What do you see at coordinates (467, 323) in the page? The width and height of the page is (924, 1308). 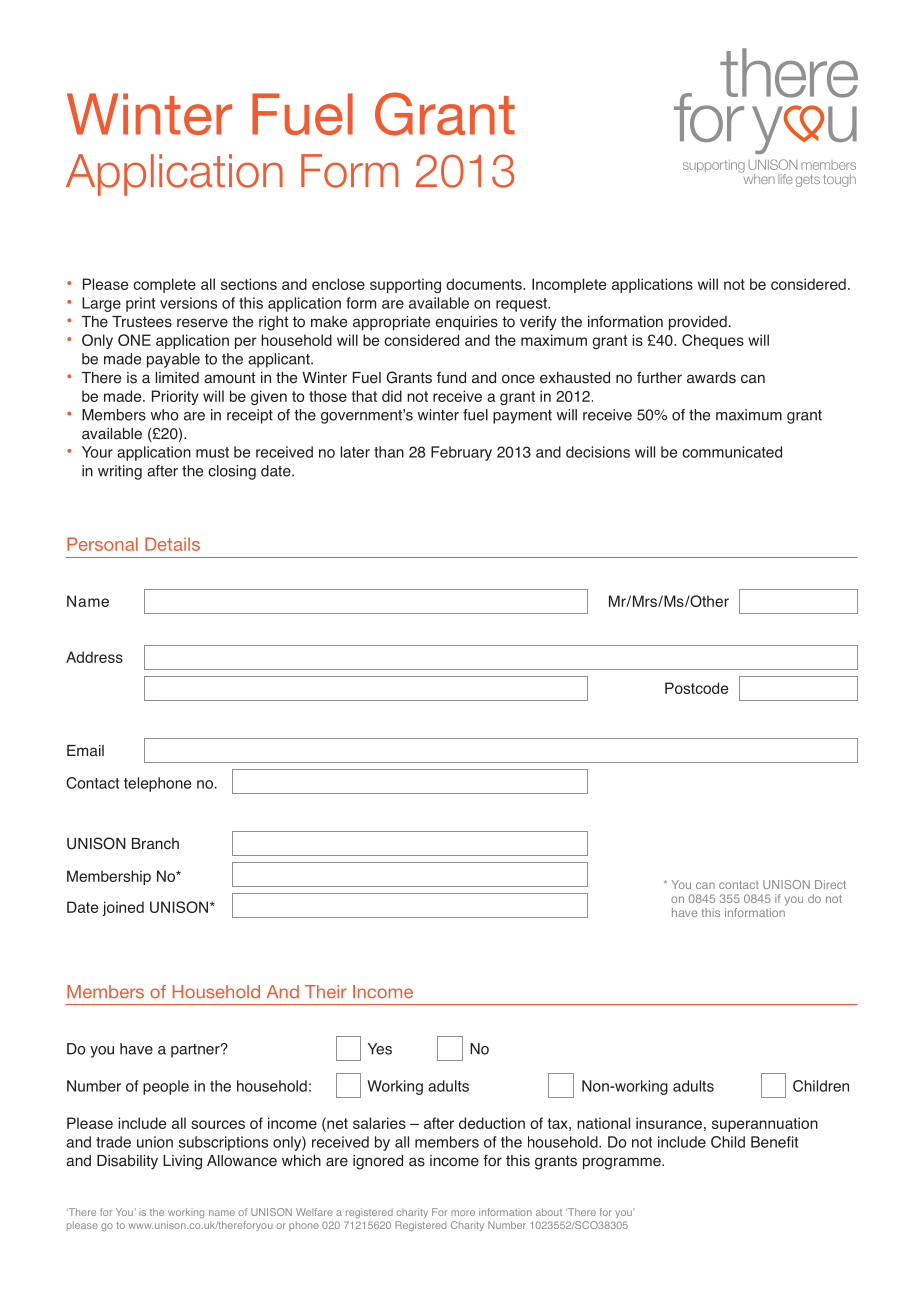 I see `enquiries` at bounding box center [467, 323].
